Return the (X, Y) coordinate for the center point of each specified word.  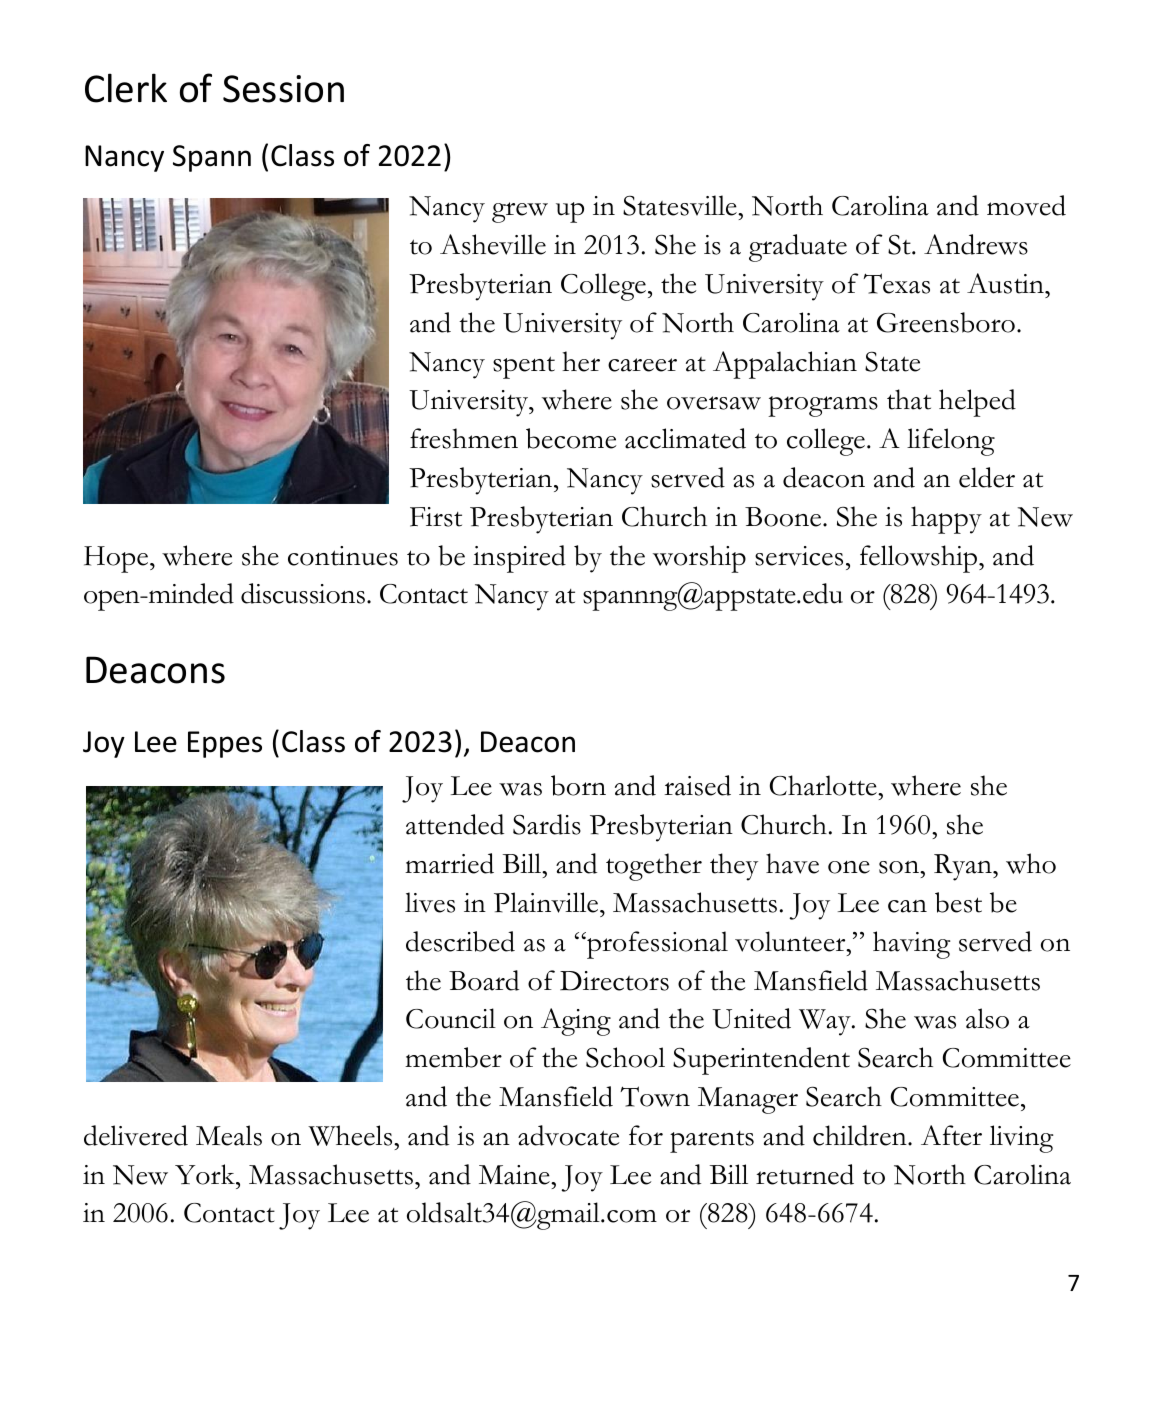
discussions (303, 593)
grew (520, 212)
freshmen (464, 438)
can (907, 906)
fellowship (920, 559)
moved (1026, 205)
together (654, 867)
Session (283, 89)
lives (430, 902)
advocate (568, 1135)
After (951, 1135)
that (909, 399)
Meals (229, 1135)
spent (524, 367)
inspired (519, 559)
